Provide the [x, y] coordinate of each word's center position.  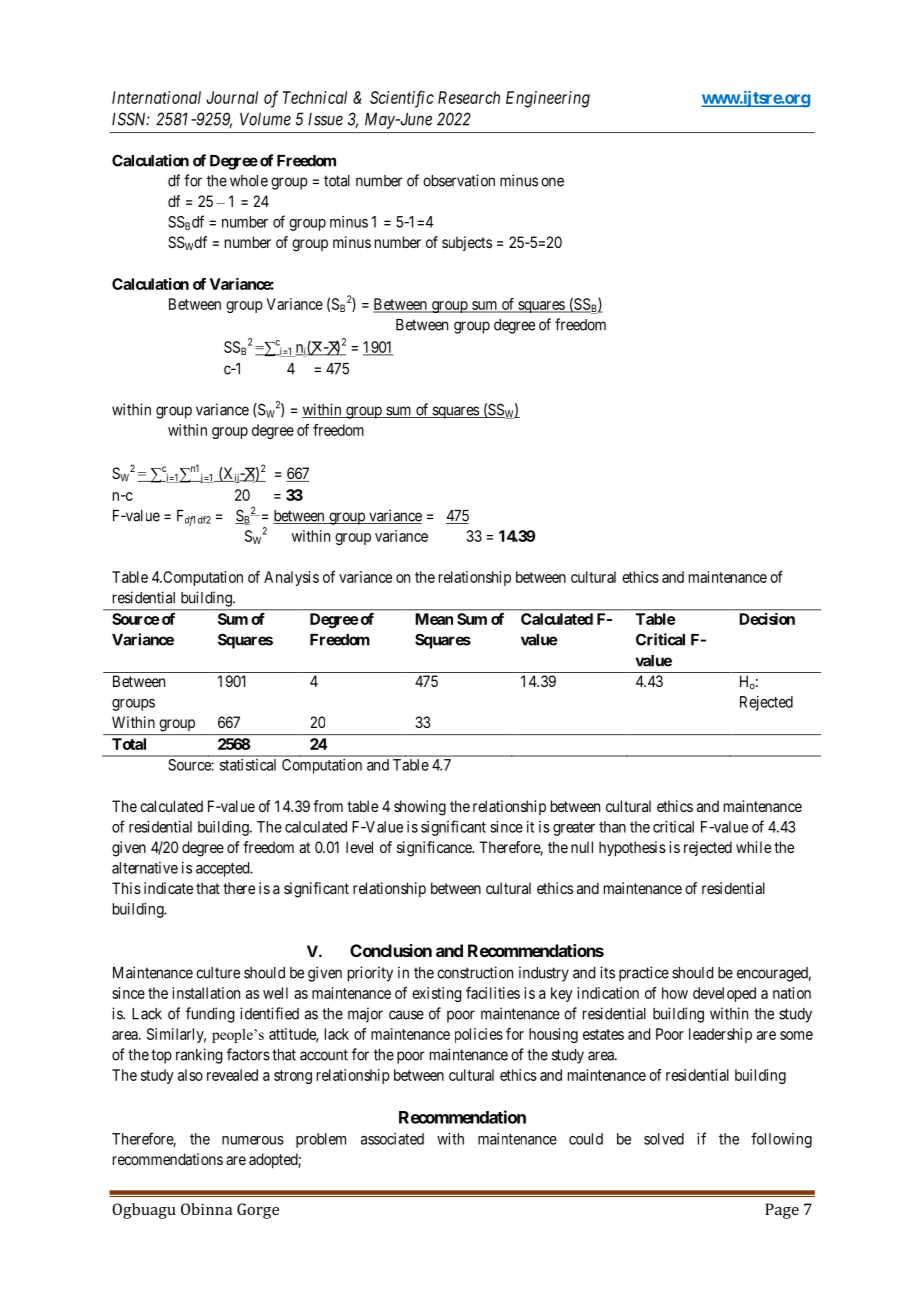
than [612, 827]
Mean [434, 619]
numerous [253, 1140]
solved [664, 1139]
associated [392, 1139]
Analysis [291, 578]
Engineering [548, 99]
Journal [232, 97]
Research [469, 97]
